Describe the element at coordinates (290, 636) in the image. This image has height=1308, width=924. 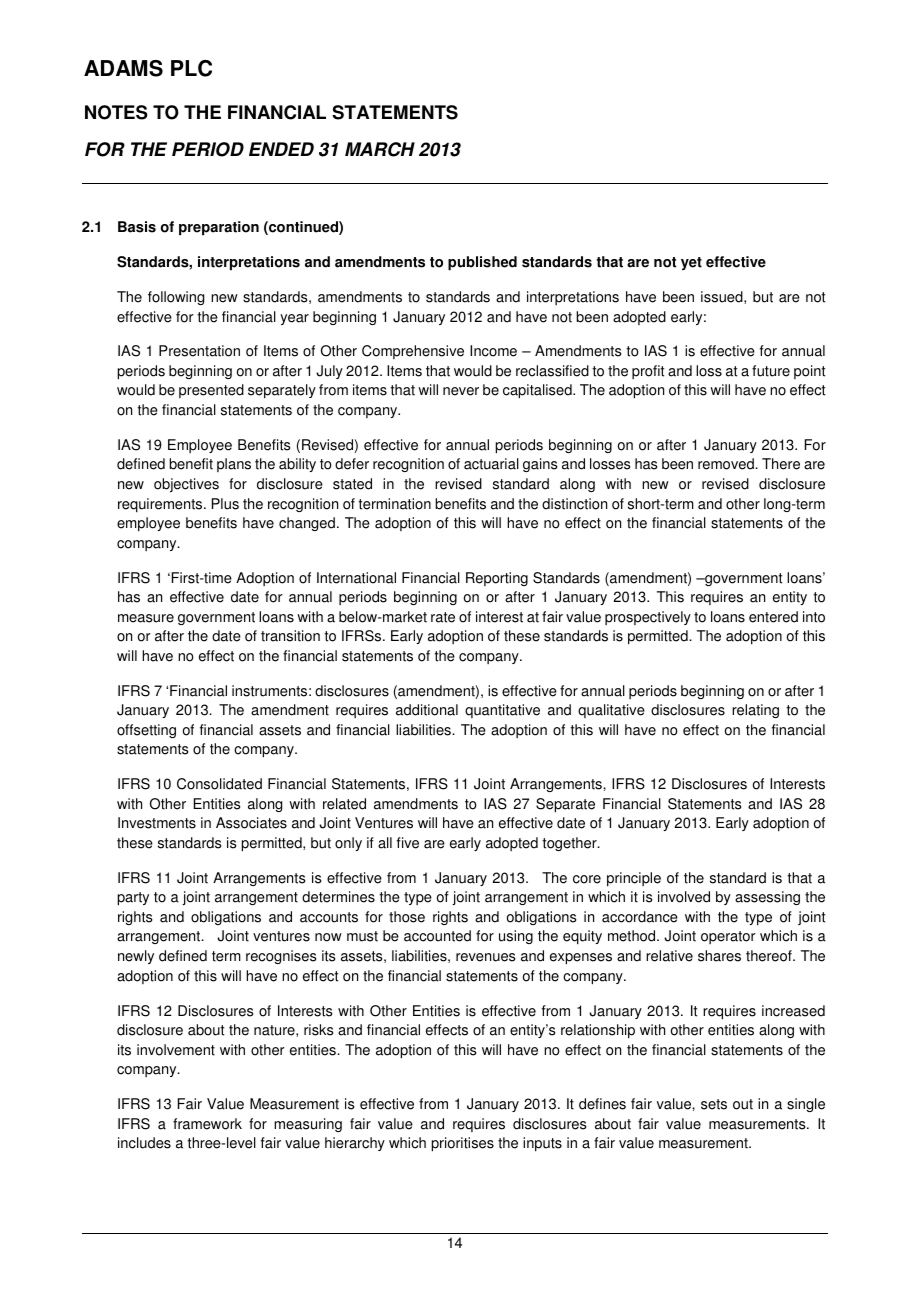
I see `transition` at that location.
